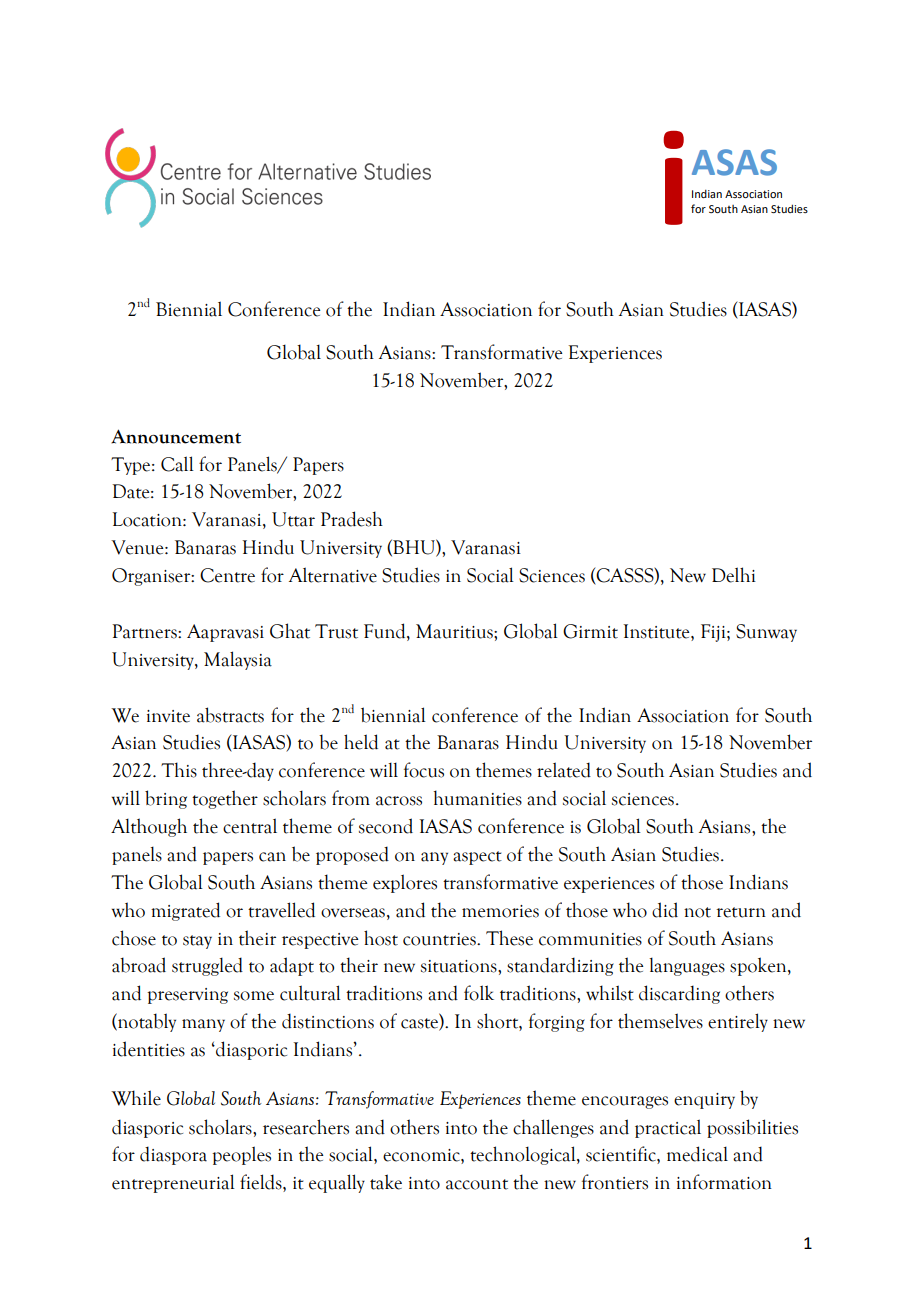 This screenshot has height=1308, width=924. I want to click on humanities, so click(478, 798).
